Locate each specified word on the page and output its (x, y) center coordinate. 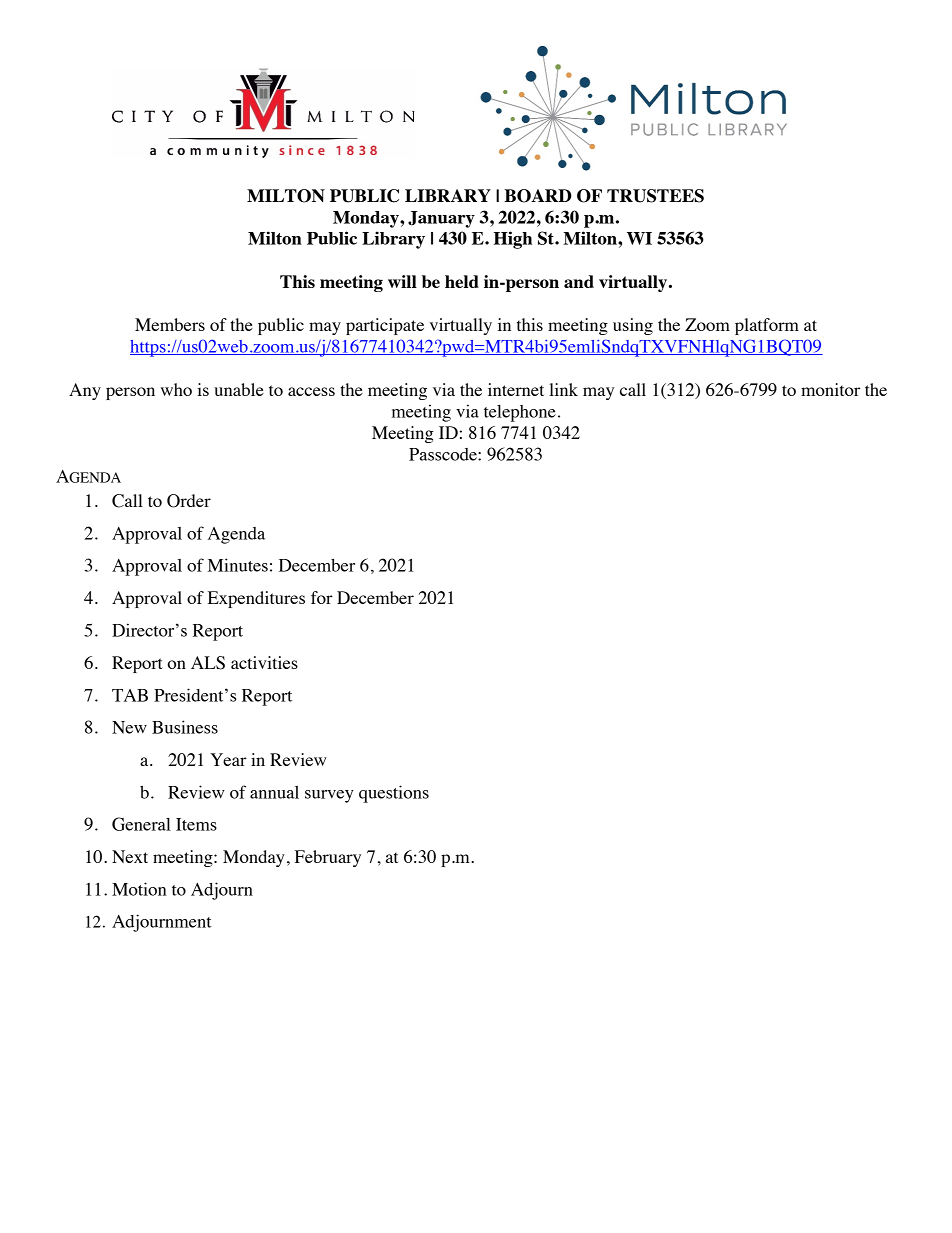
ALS (208, 663)
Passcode (444, 454)
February (328, 858)
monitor (830, 389)
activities (264, 662)
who (176, 389)
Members (170, 324)
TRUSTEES (655, 196)
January (441, 219)
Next (130, 856)
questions (394, 794)
